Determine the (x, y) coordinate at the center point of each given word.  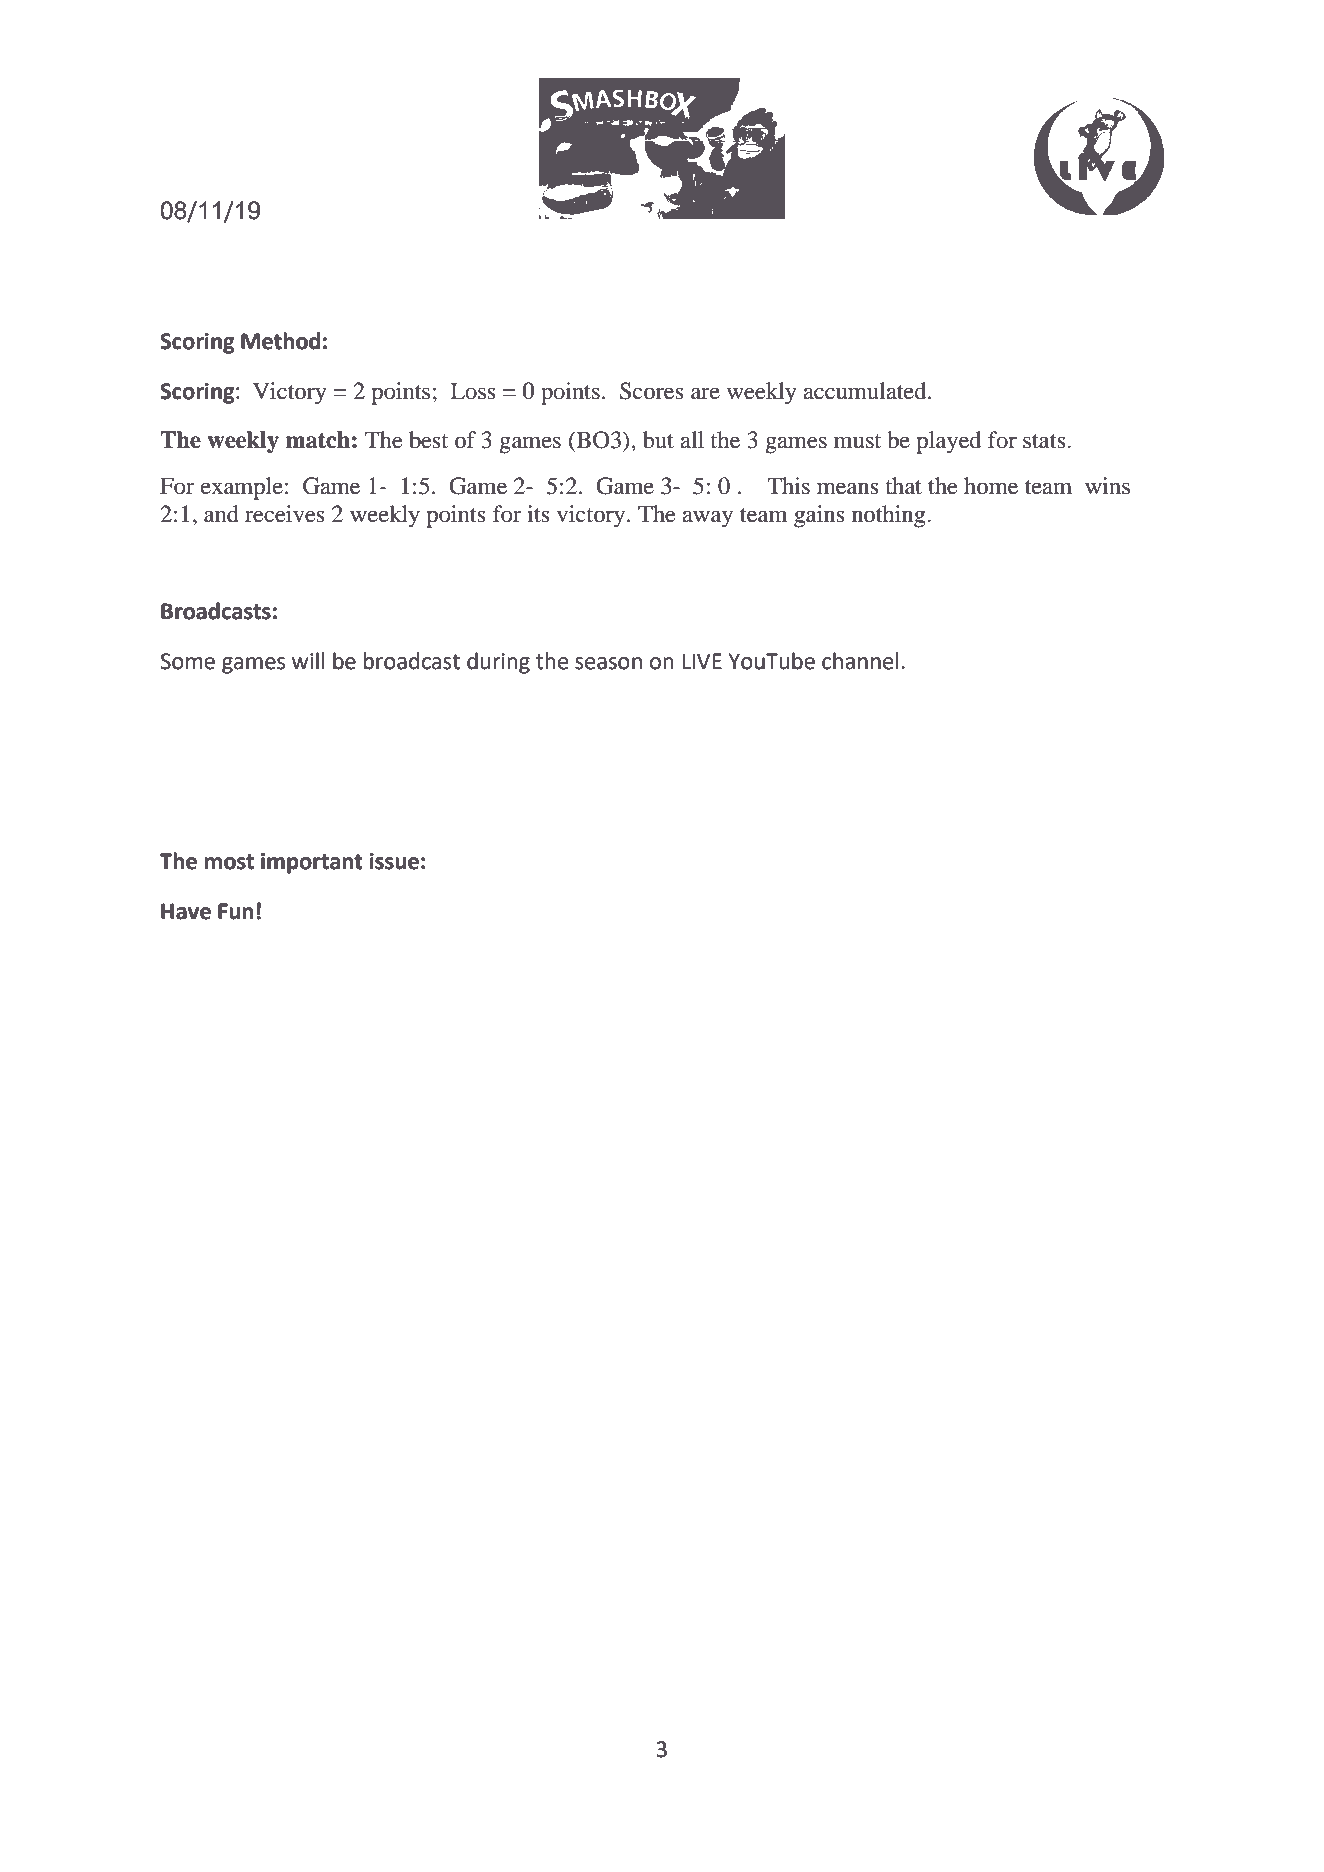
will (308, 660)
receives (285, 514)
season (608, 663)
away (708, 519)
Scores (652, 391)
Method (280, 341)
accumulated (866, 391)
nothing (890, 516)
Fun (235, 911)
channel (860, 661)
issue (394, 861)
